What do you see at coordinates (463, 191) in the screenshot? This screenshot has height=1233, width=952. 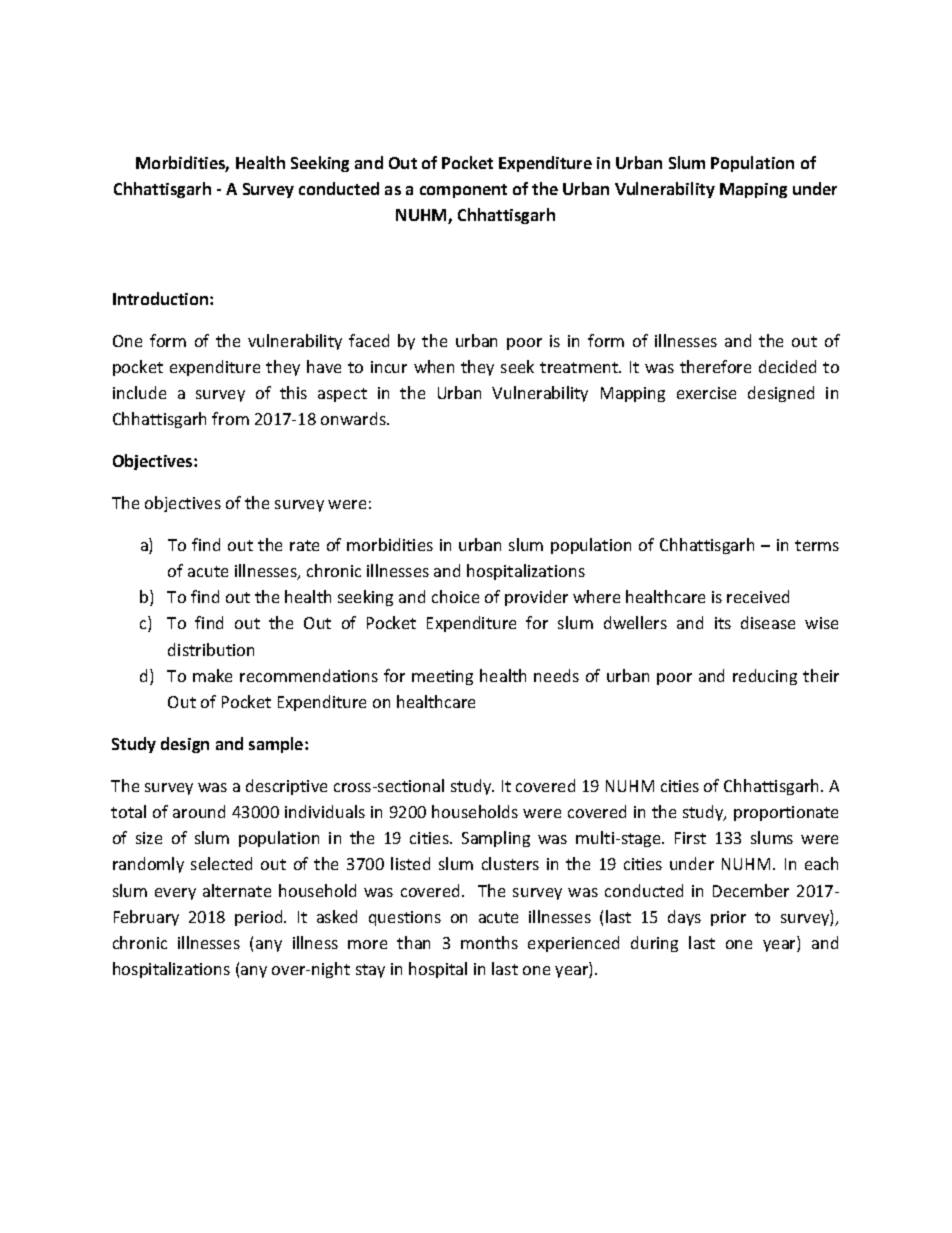 I see `component` at bounding box center [463, 191].
